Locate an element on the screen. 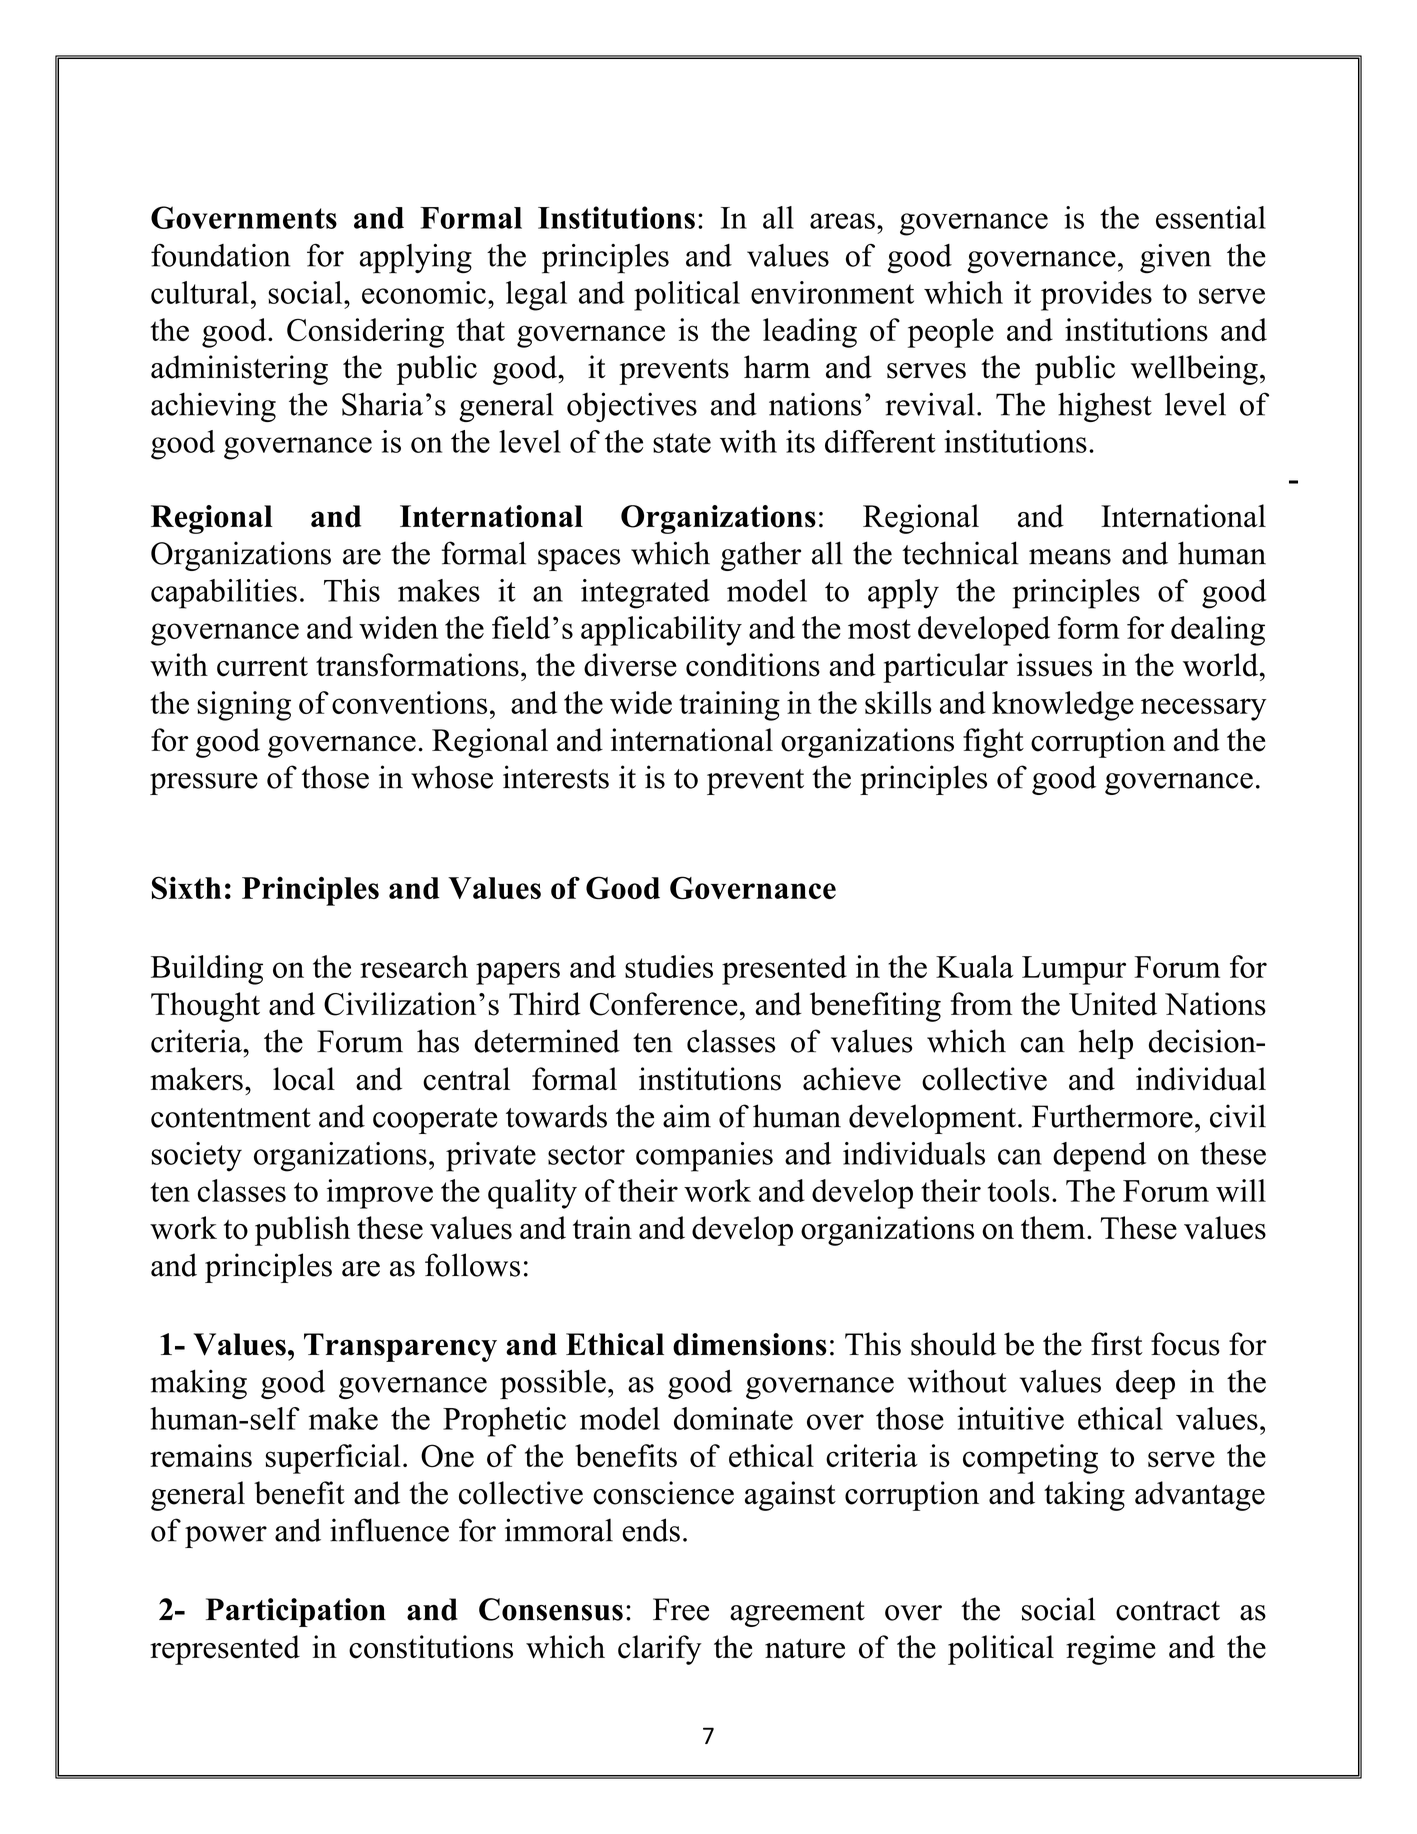  environment is located at coordinates (832, 292).
